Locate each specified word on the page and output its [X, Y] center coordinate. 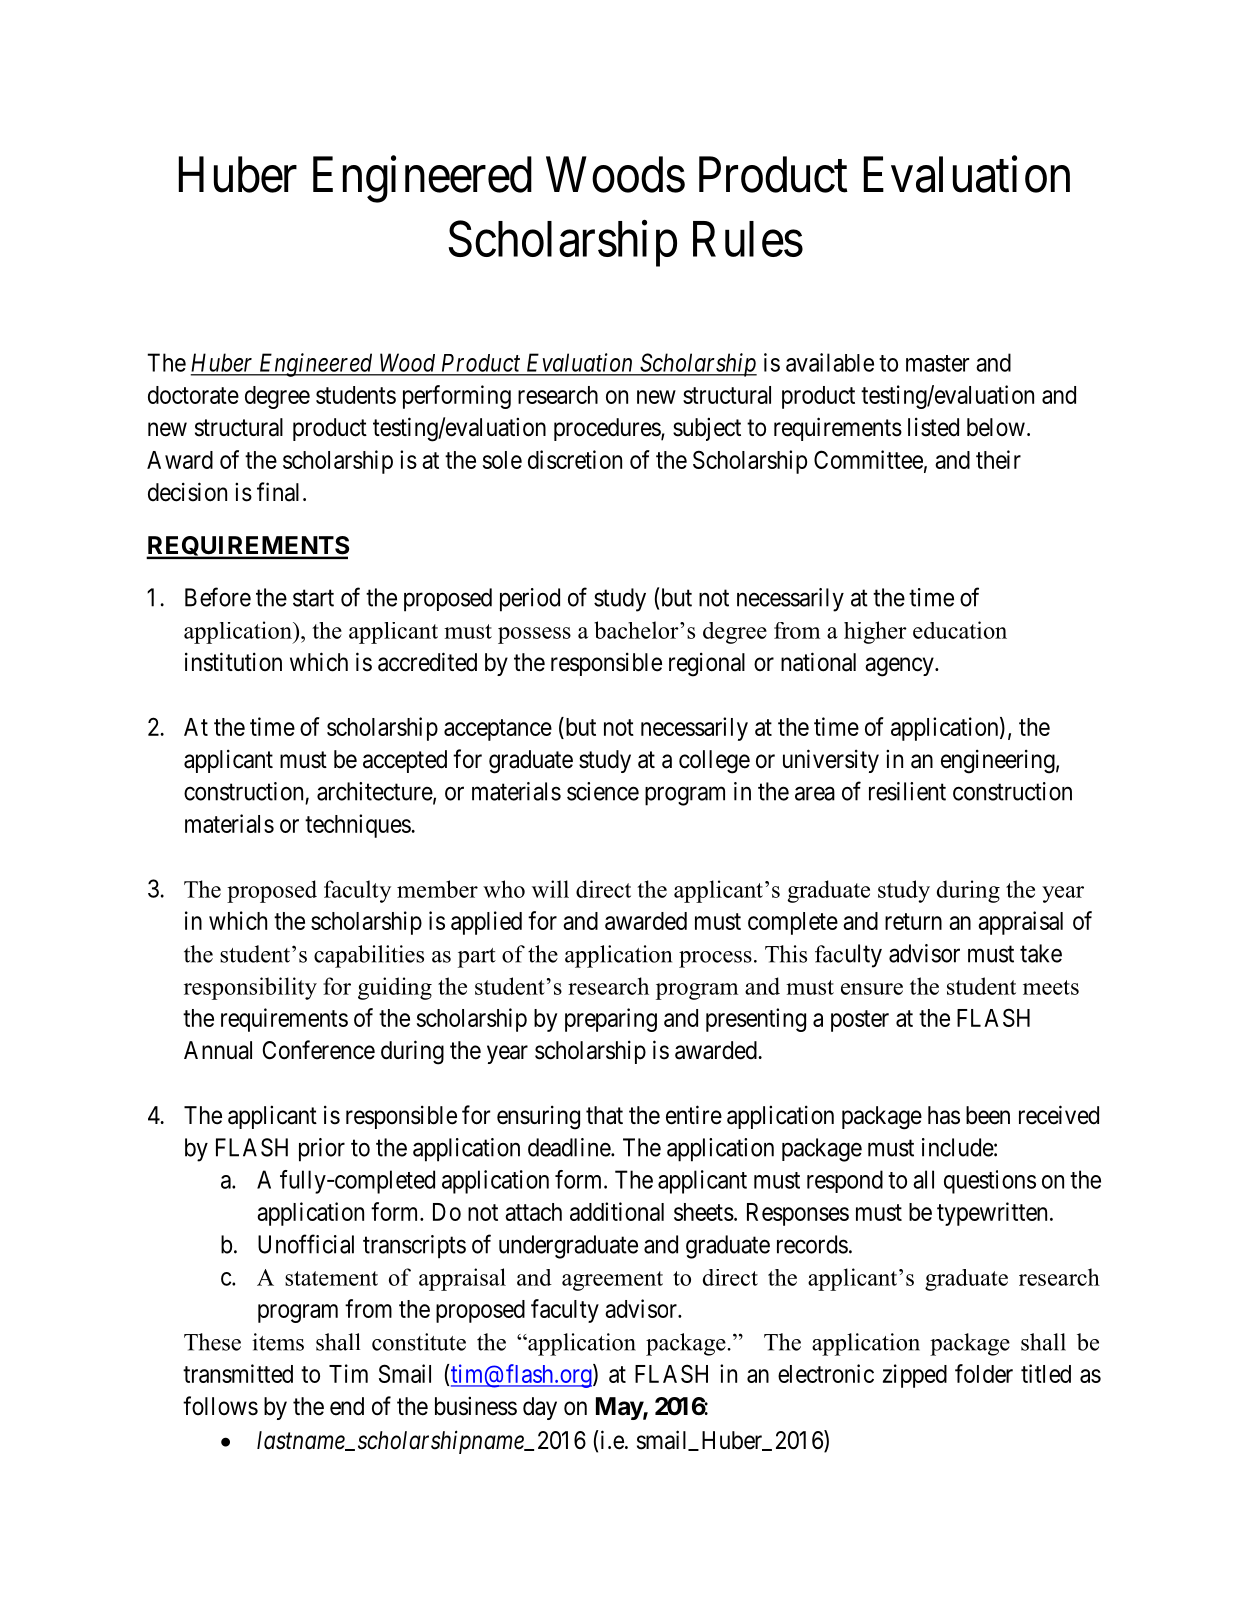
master [937, 363]
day [540, 1408]
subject [707, 429]
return [913, 921]
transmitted [238, 1373]
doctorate [193, 395]
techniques [358, 826]
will [550, 889]
